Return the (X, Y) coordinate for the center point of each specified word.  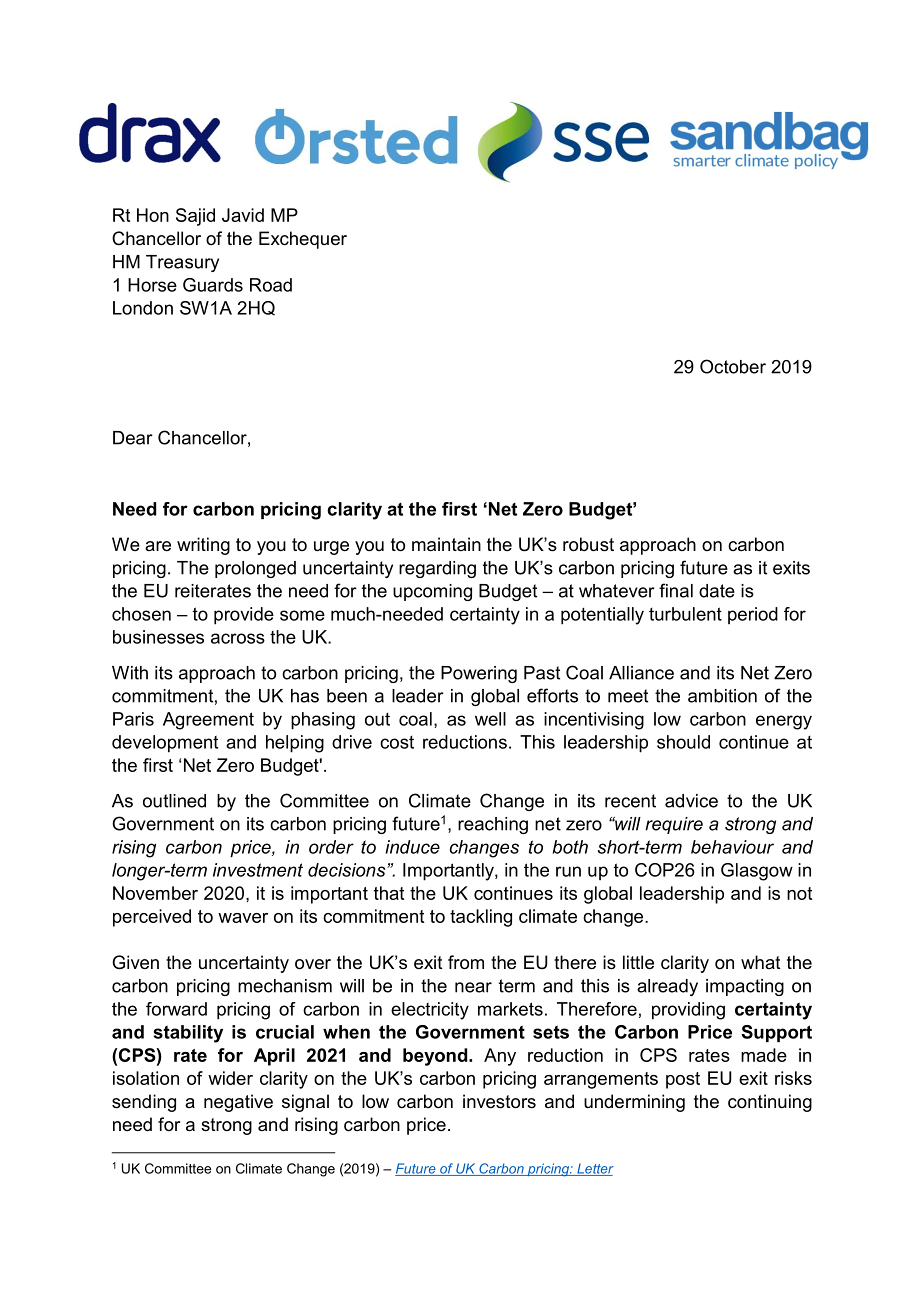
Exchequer (303, 240)
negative (238, 1103)
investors (499, 1101)
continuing (770, 1103)
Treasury (182, 263)
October (733, 366)
